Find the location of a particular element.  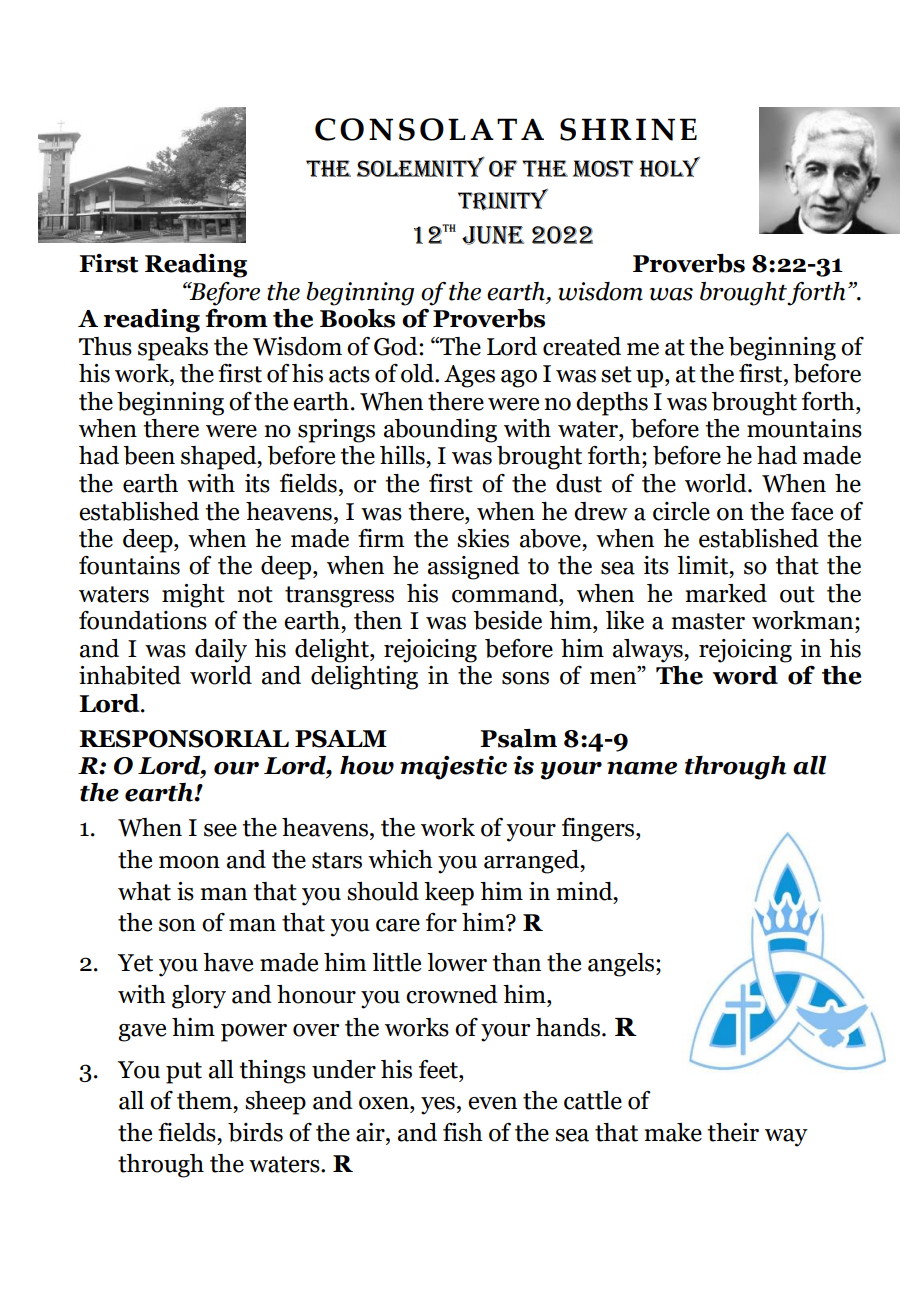

put is located at coordinates (184, 1073).
